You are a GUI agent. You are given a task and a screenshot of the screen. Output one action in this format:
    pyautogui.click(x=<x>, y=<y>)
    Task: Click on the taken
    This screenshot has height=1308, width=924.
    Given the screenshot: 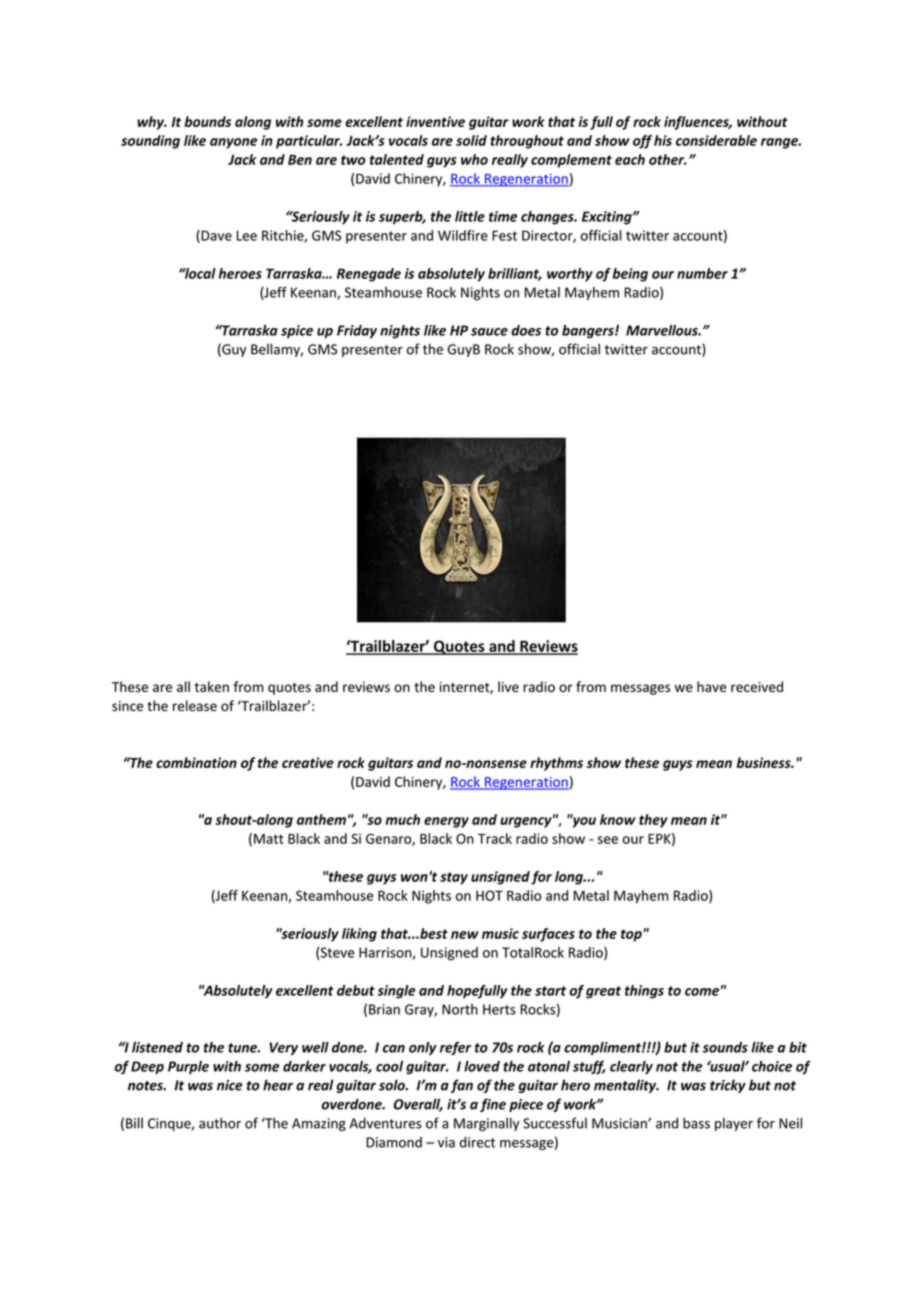 What is the action you would take?
    pyautogui.click(x=211, y=686)
